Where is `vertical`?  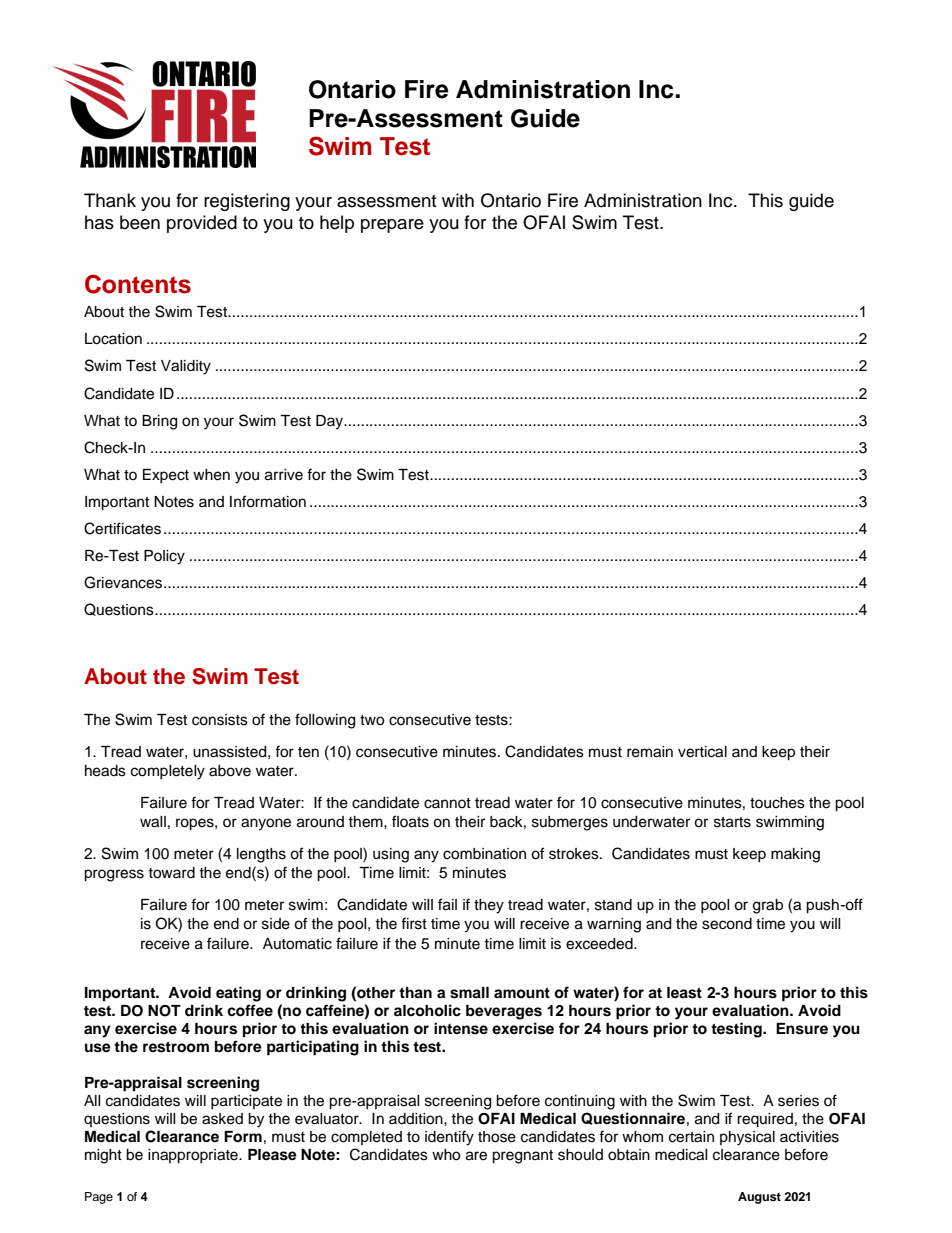 vertical is located at coordinates (702, 752).
